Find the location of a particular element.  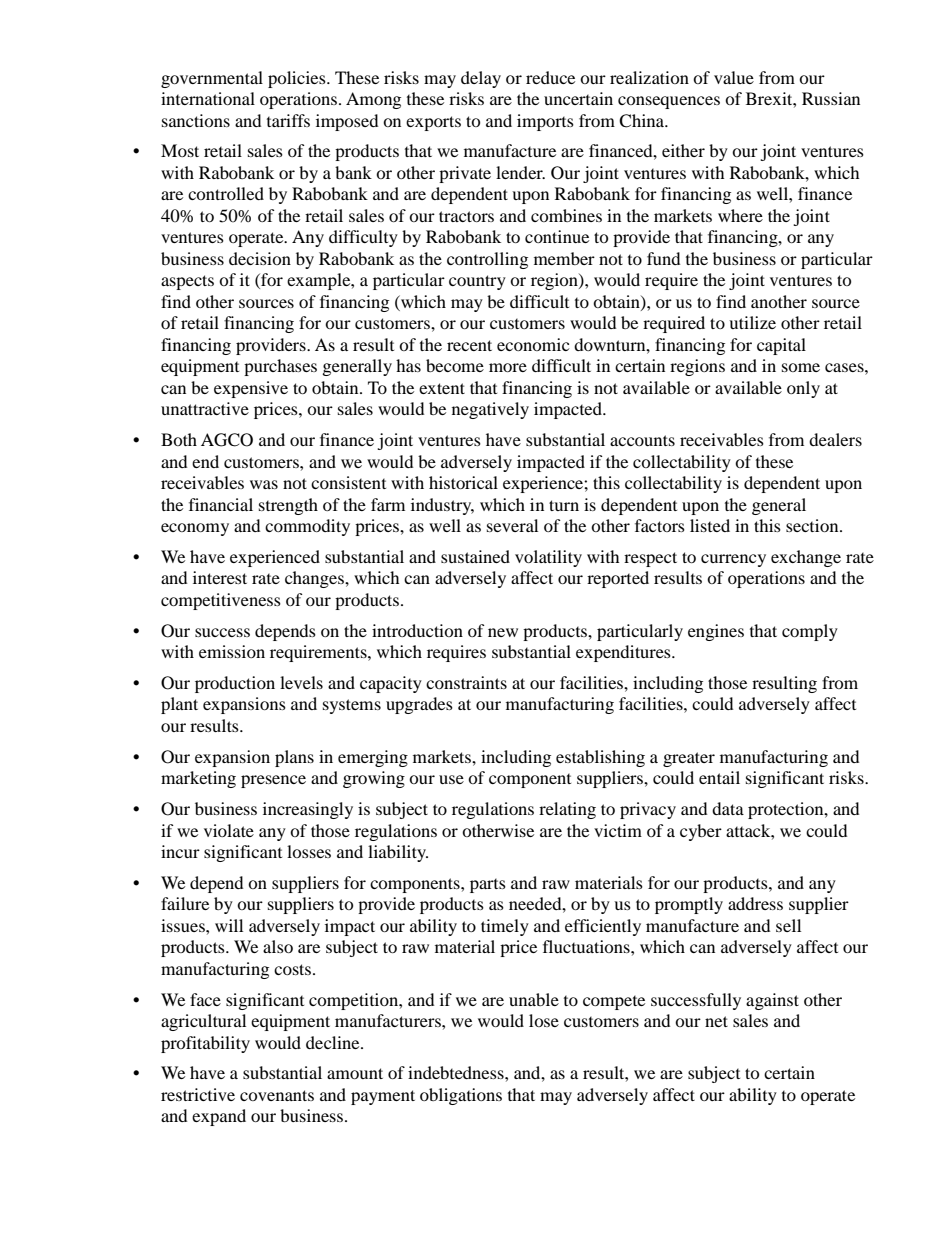

tariffs is located at coordinates (288, 120).
